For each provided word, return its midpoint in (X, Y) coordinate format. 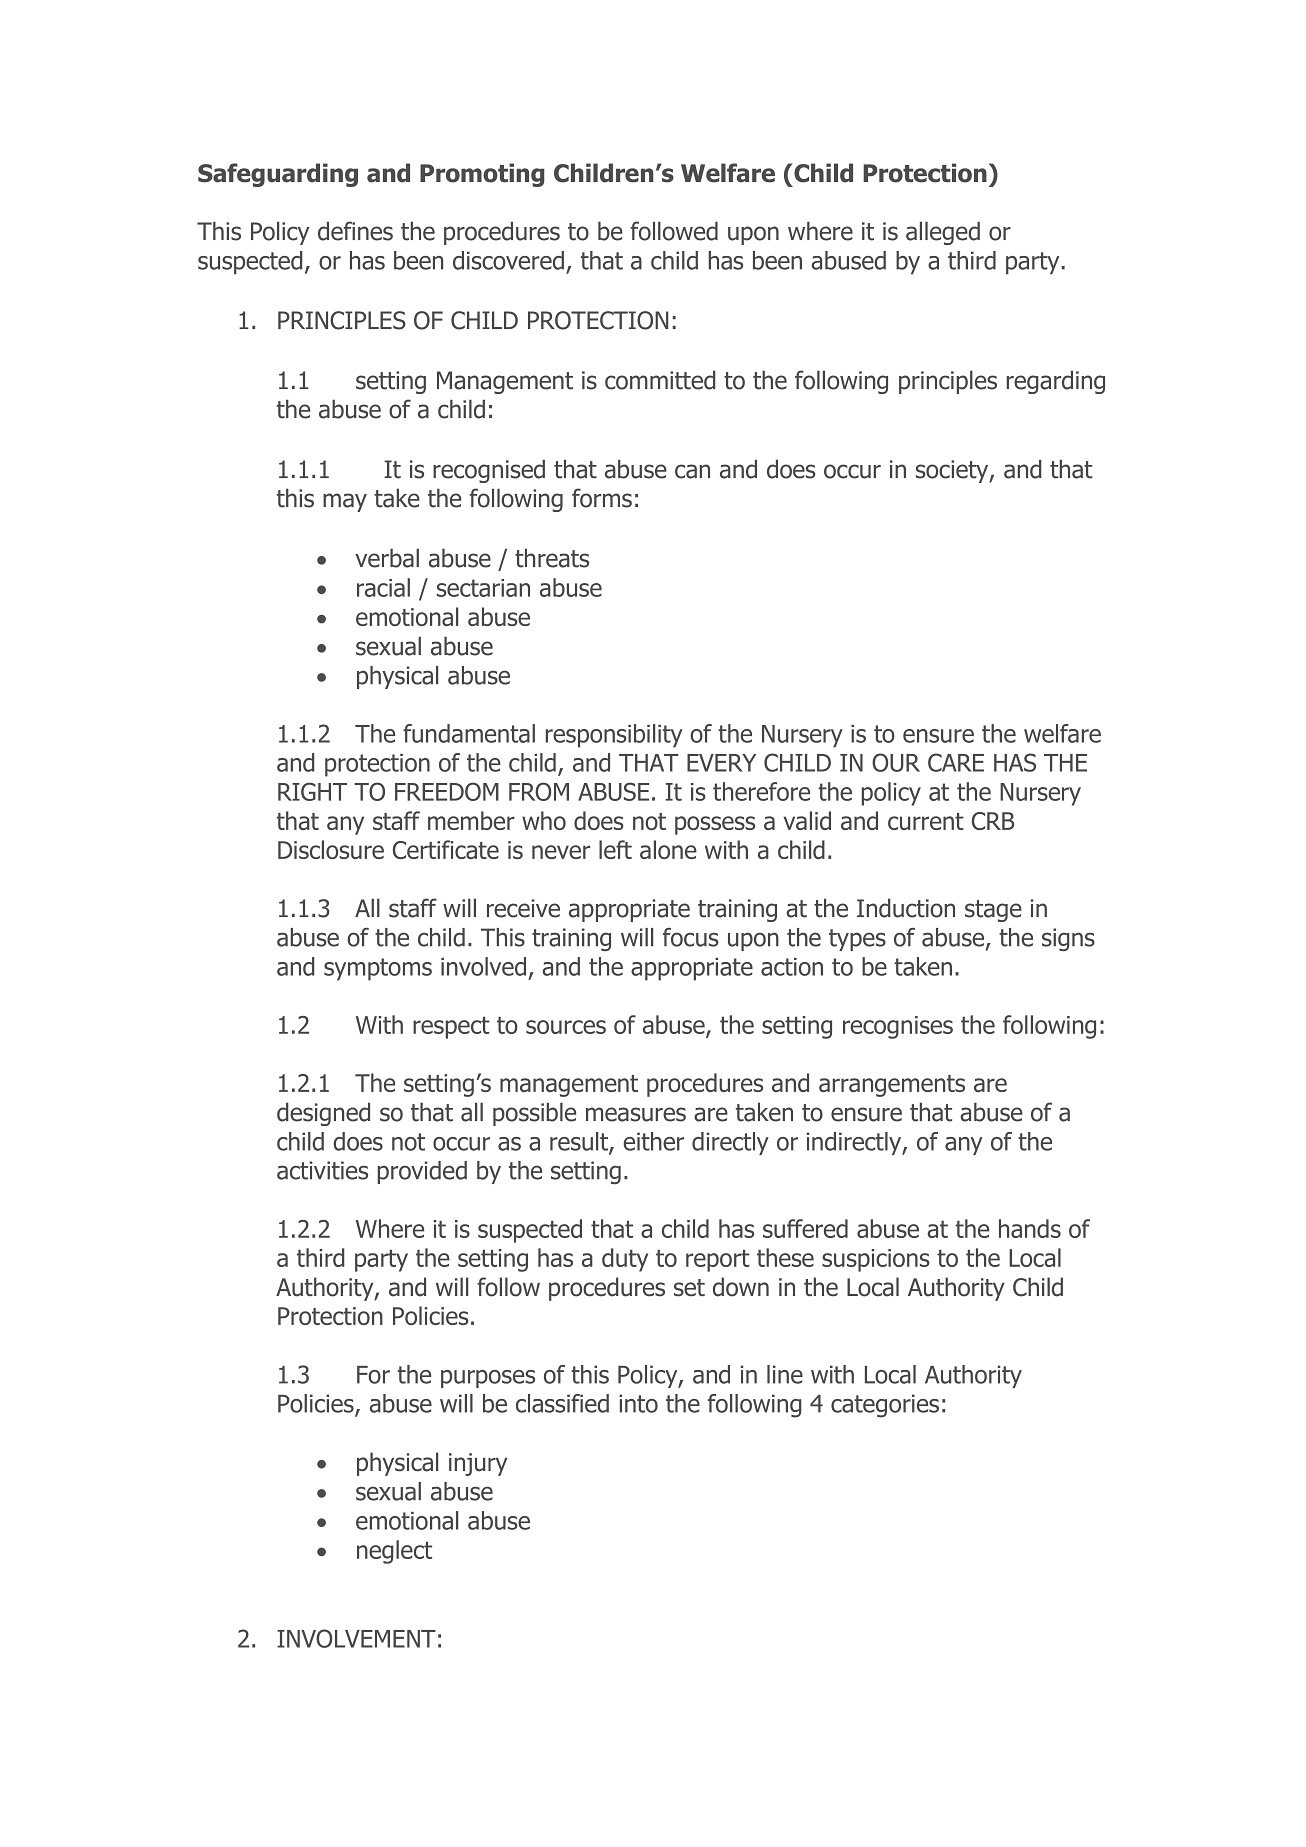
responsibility (614, 736)
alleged (943, 233)
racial (383, 587)
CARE (956, 762)
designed (323, 1114)
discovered (508, 260)
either (653, 1141)
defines (355, 231)
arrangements (892, 1086)
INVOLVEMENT (356, 1638)
